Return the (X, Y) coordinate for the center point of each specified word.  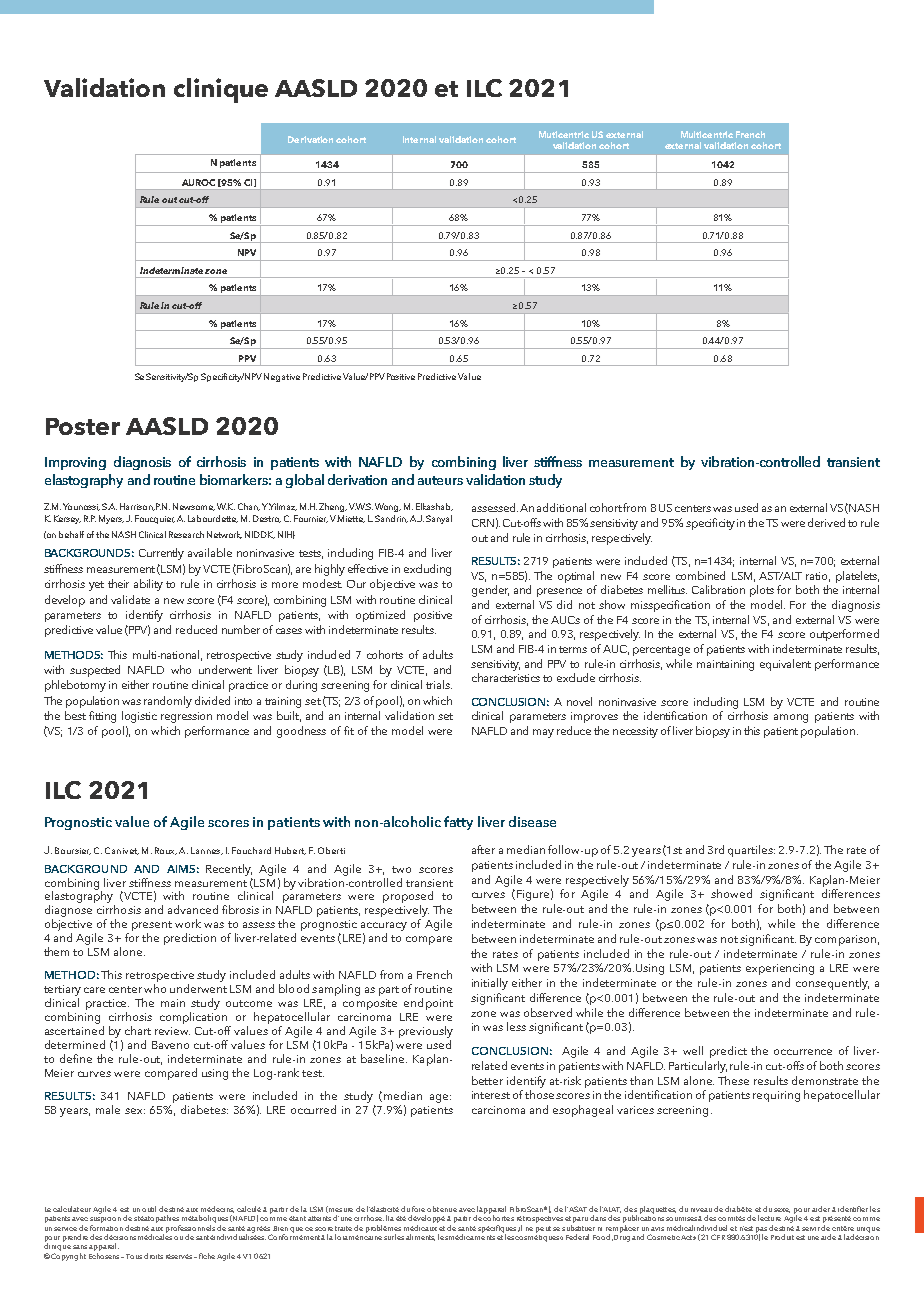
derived (826, 522)
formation (106, 1226)
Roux (166, 851)
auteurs (440, 480)
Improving (75, 463)
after (483, 849)
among (791, 718)
